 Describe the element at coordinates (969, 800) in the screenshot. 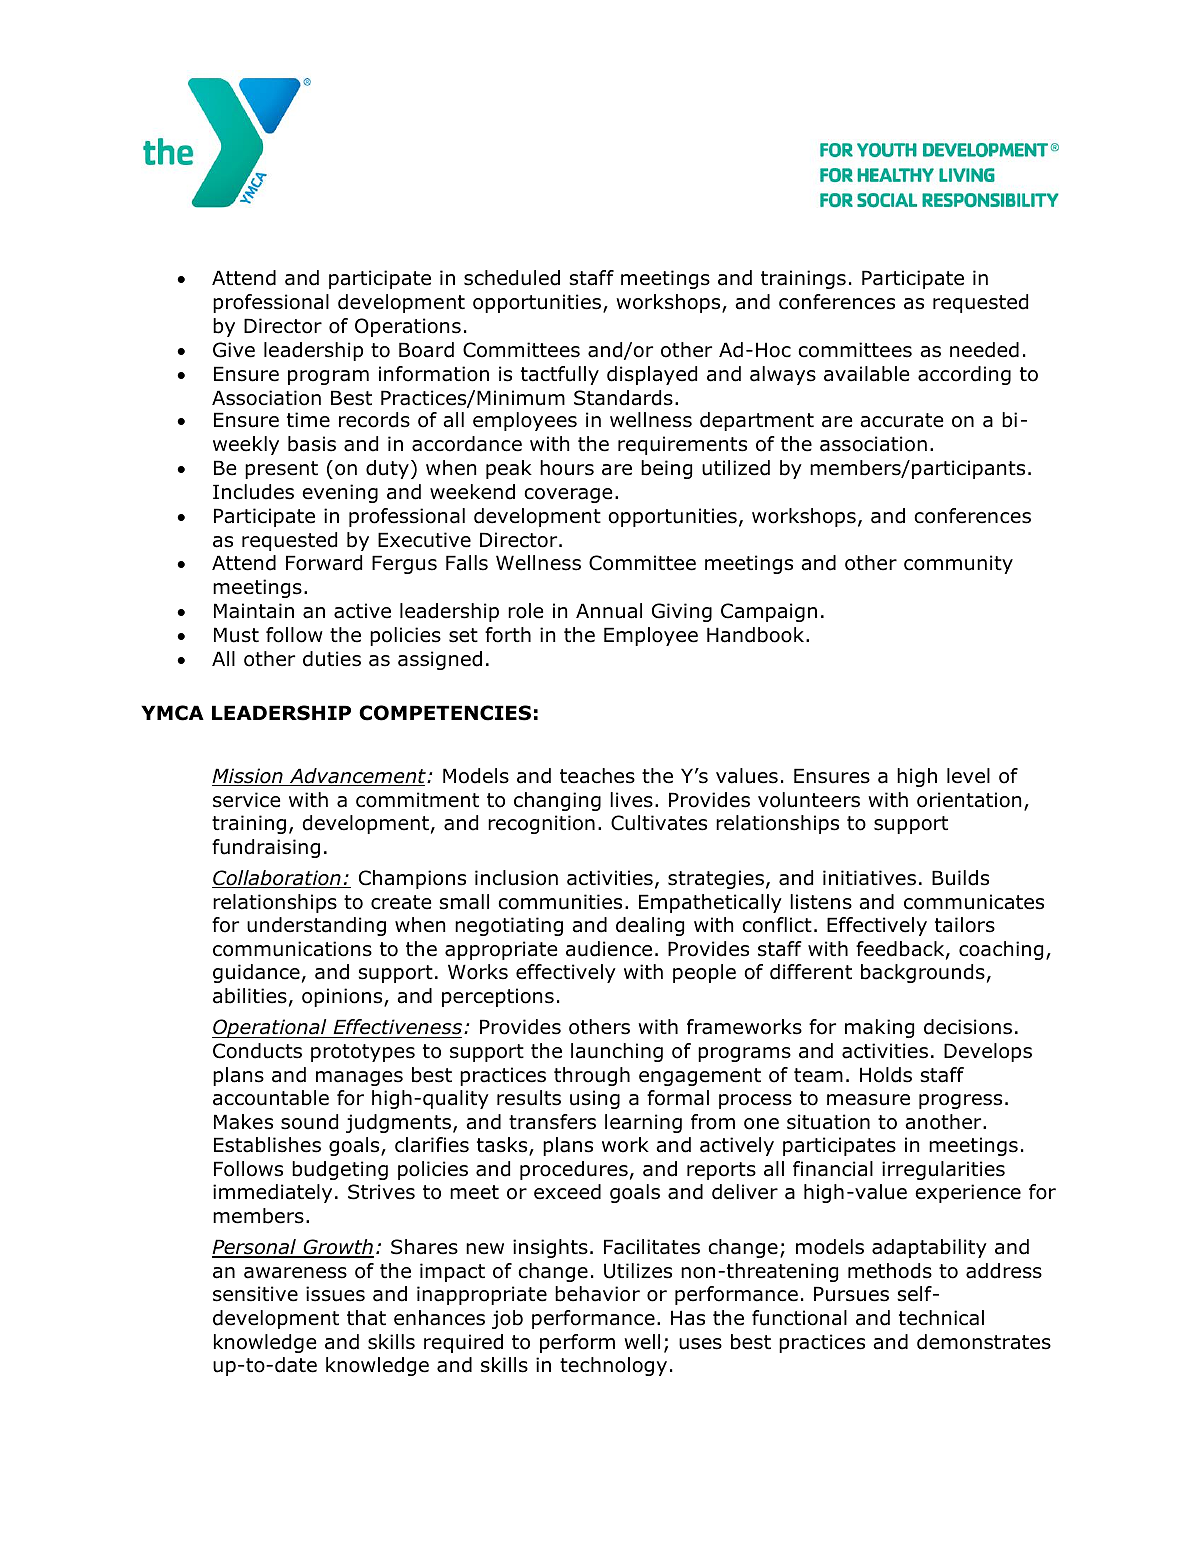

I see `orientation` at that location.
